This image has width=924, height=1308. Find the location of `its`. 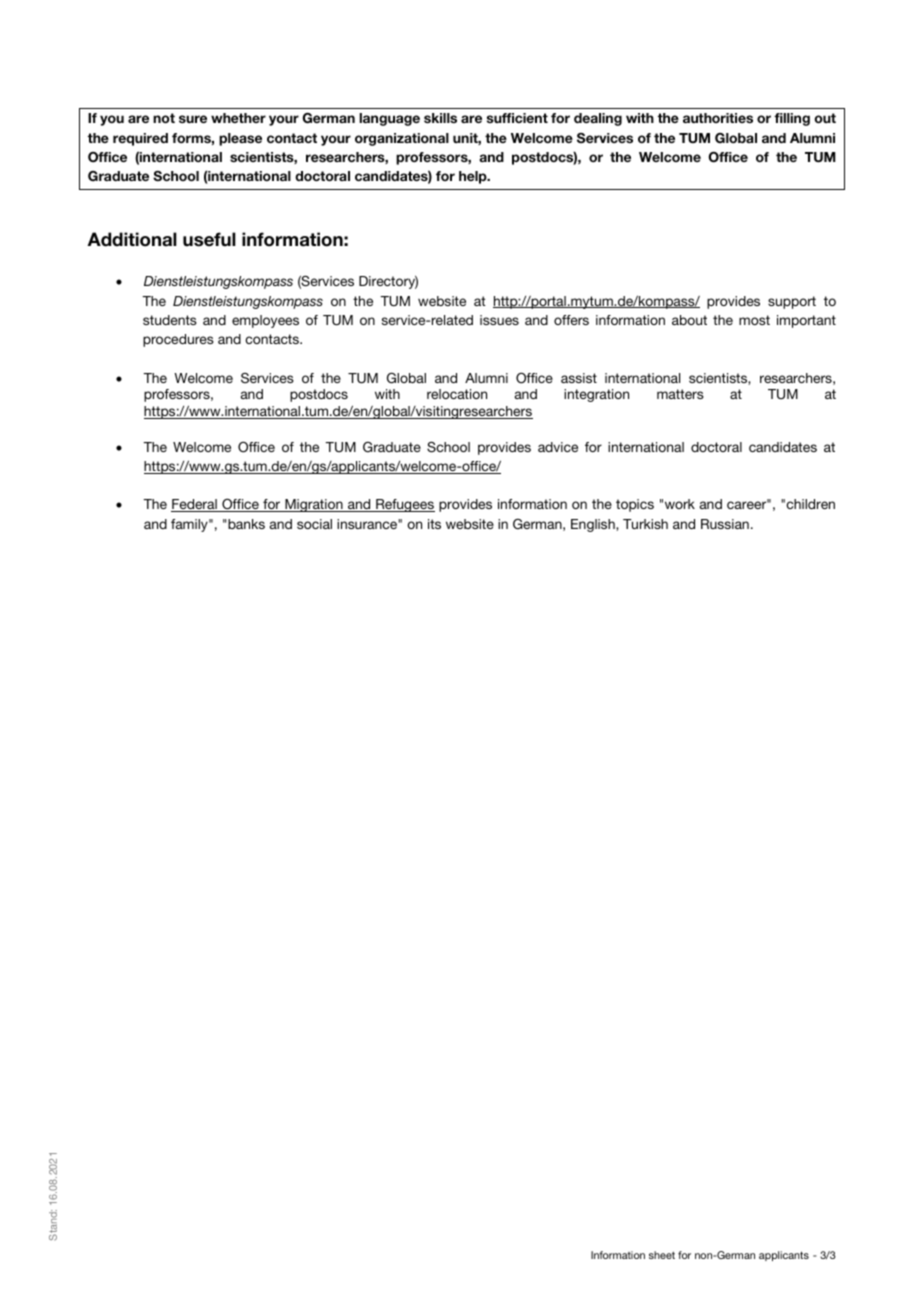

its is located at coordinates (434, 524).
